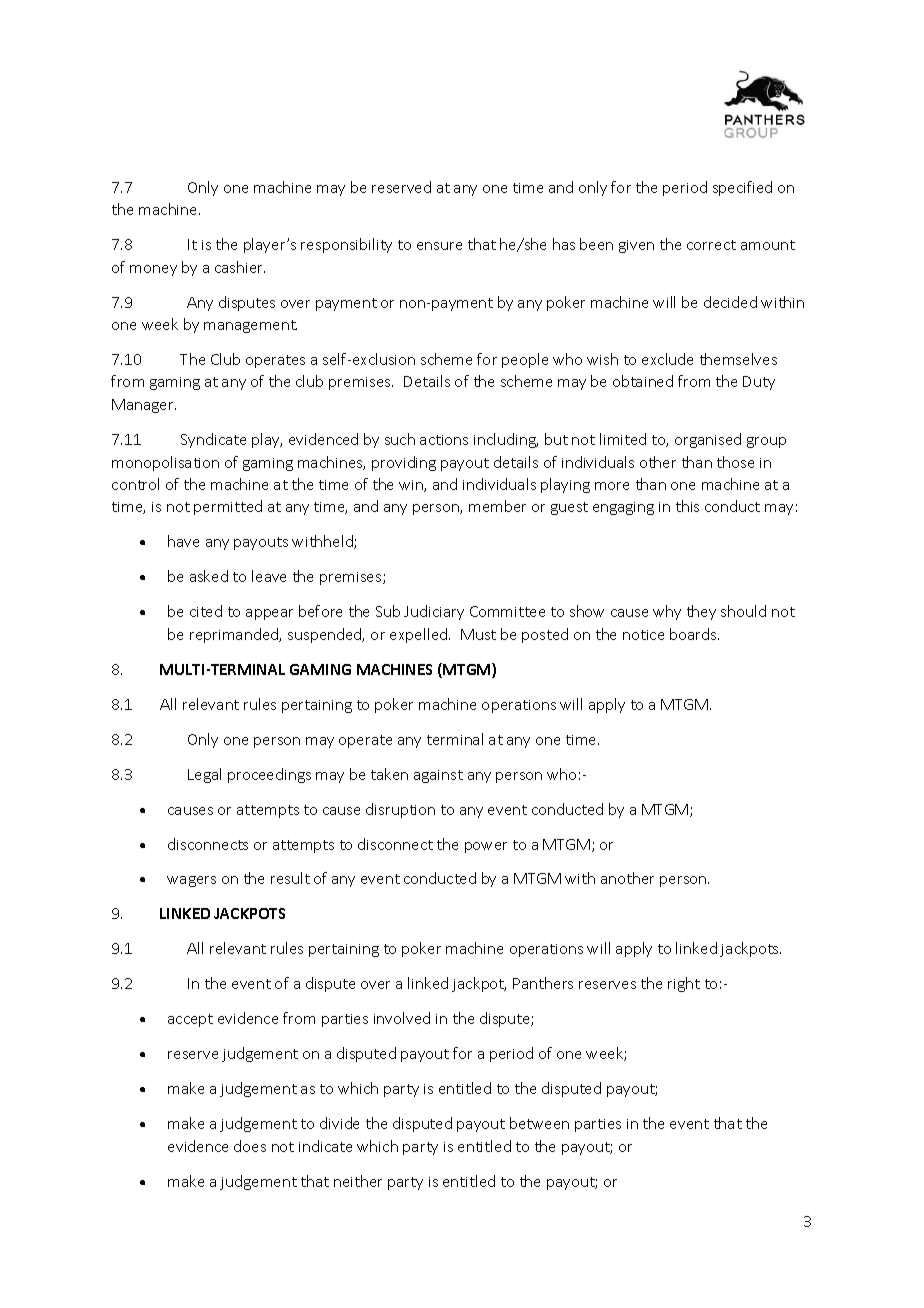 The image size is (924, 1308). What do you see at coordinates (191, 881) in the screenshot?
I see `wagers` at bounding box center [191, 881].
